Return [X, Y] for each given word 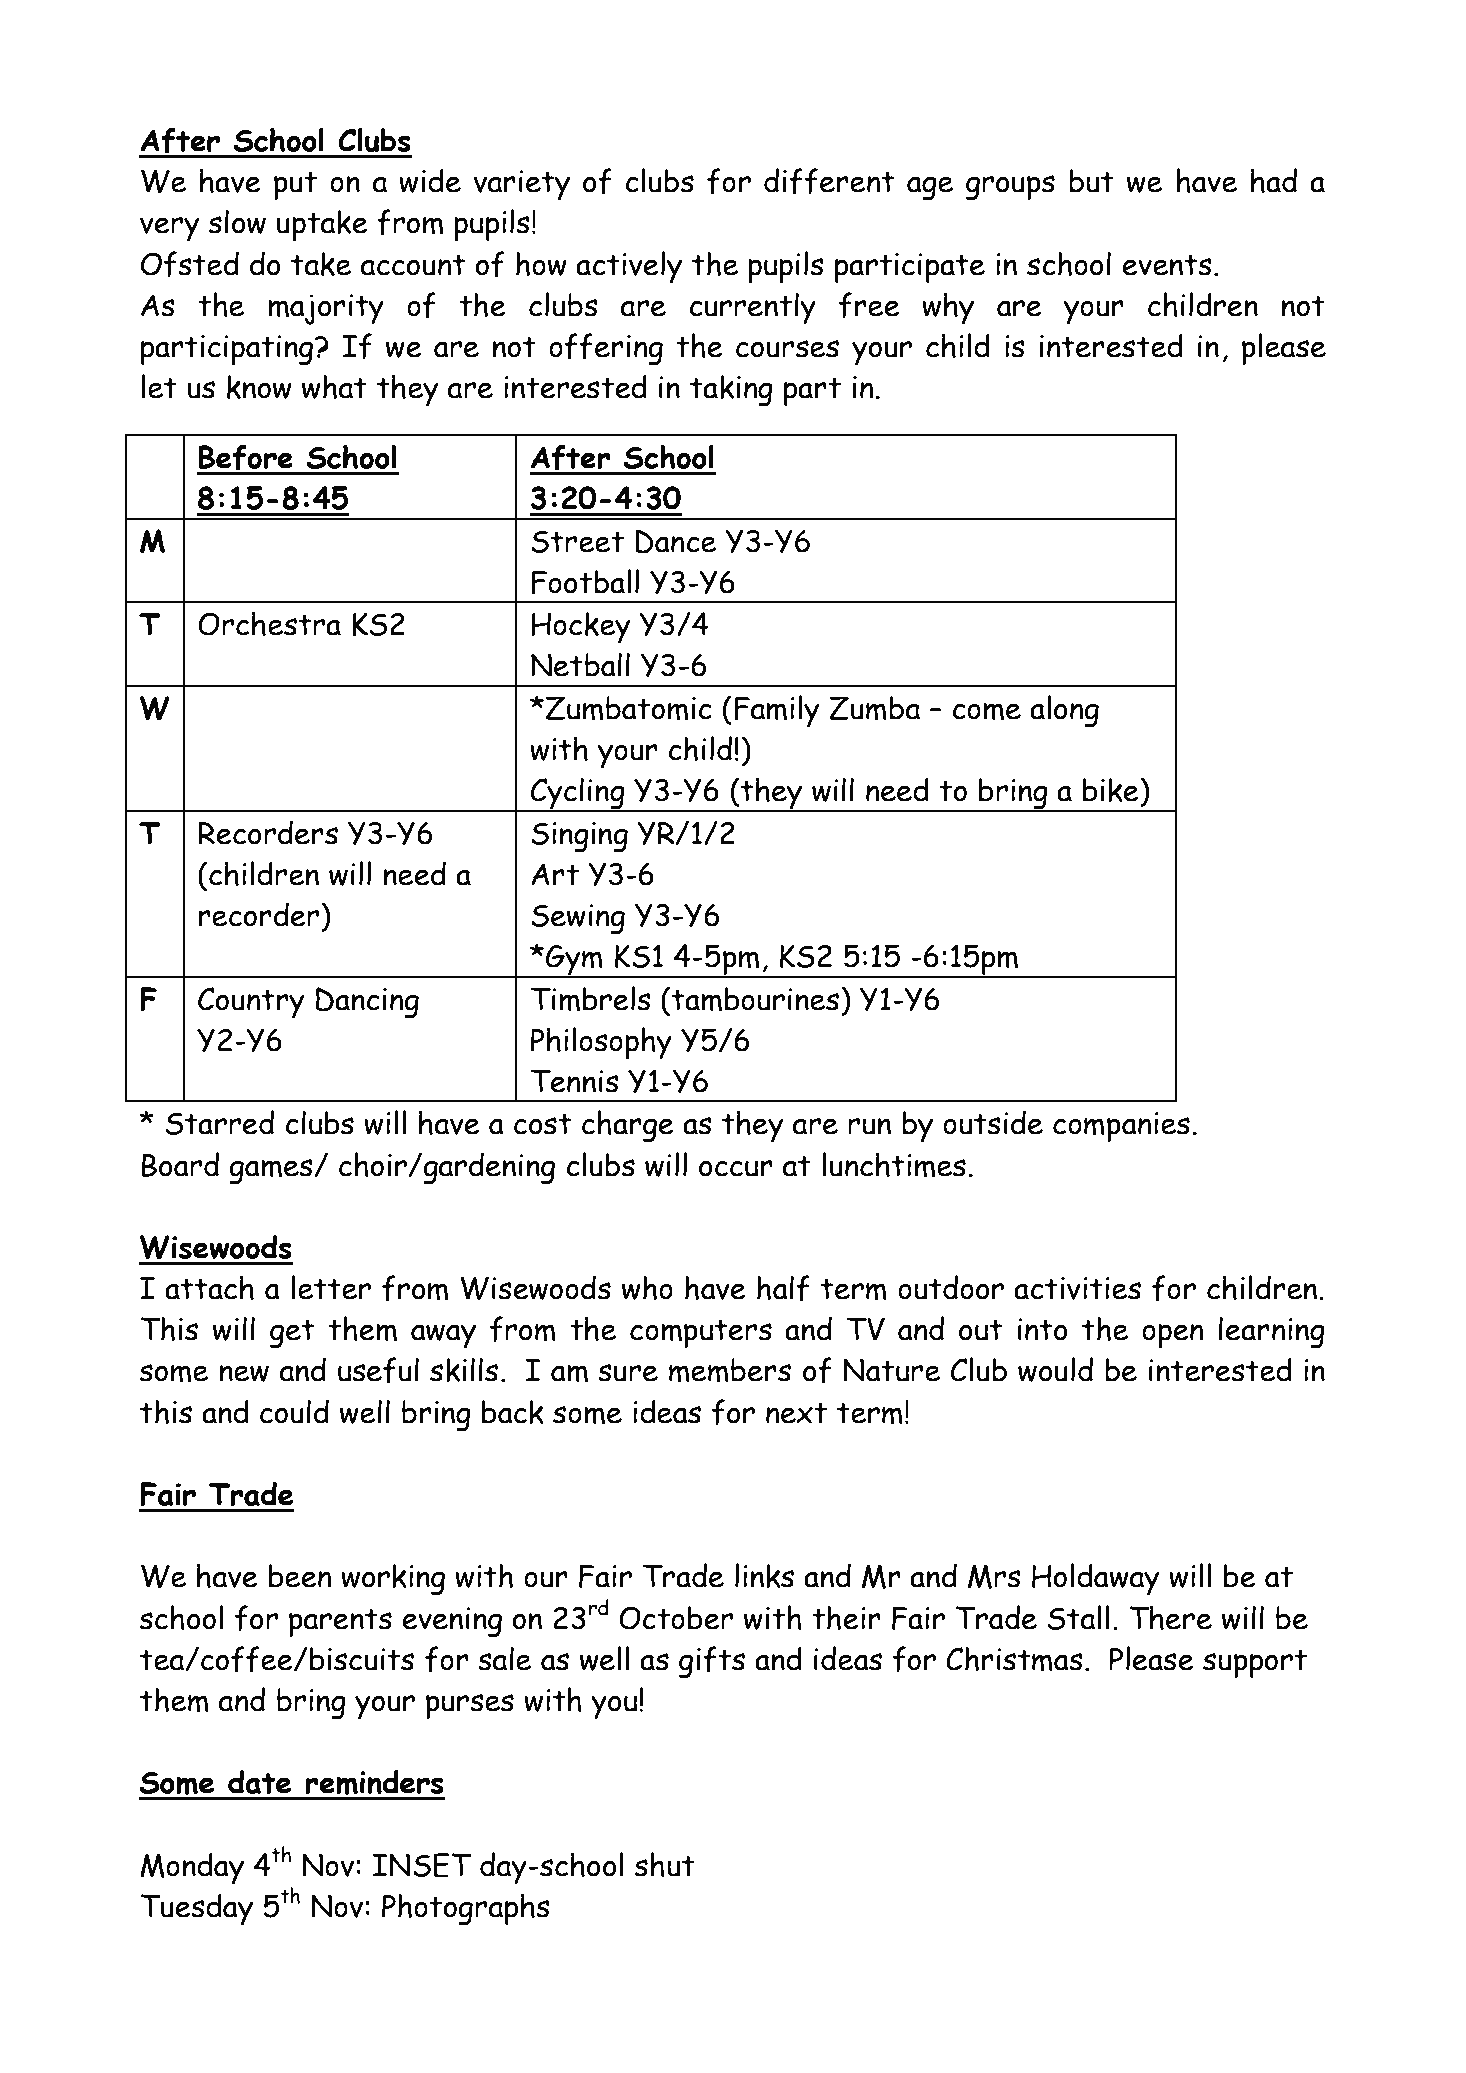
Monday [192, 1868]
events [1167, 265]
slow [237, 221]
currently [752, 308]
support [1255, 1664]
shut [665, 1864]
